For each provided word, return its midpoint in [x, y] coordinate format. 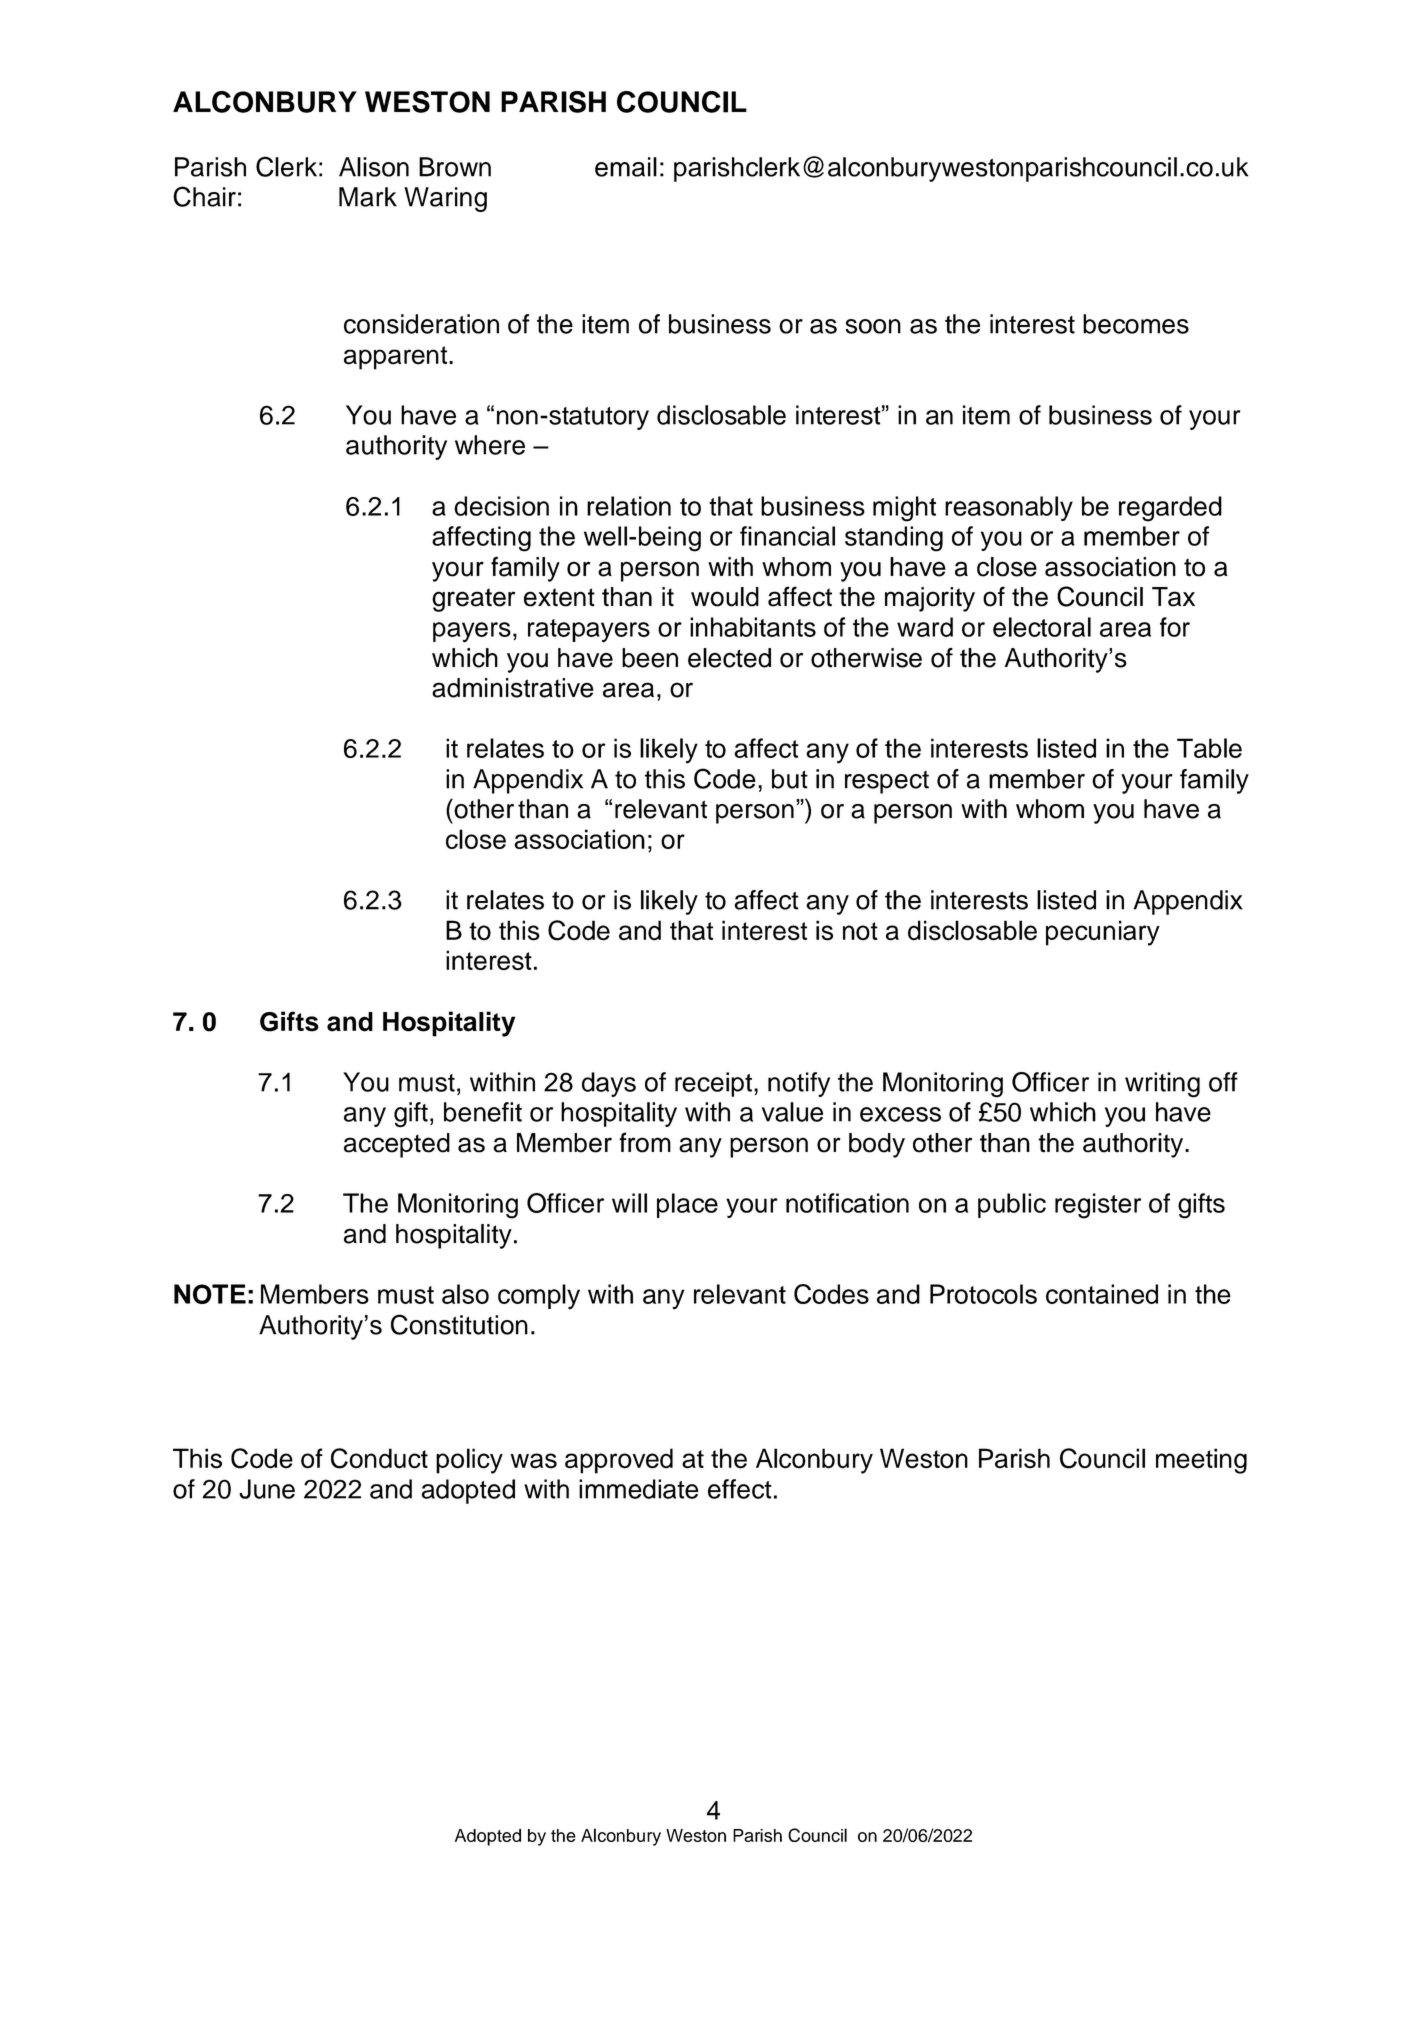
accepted [397, 1145]
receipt [713, 1084]
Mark [368, 197]
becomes [1136, 324]
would [725, 597]
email [626, 167]
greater [473, 600]
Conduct [379, 1458]
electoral [1042, 627]
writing [1162, 1085]
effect [740, 1489]
